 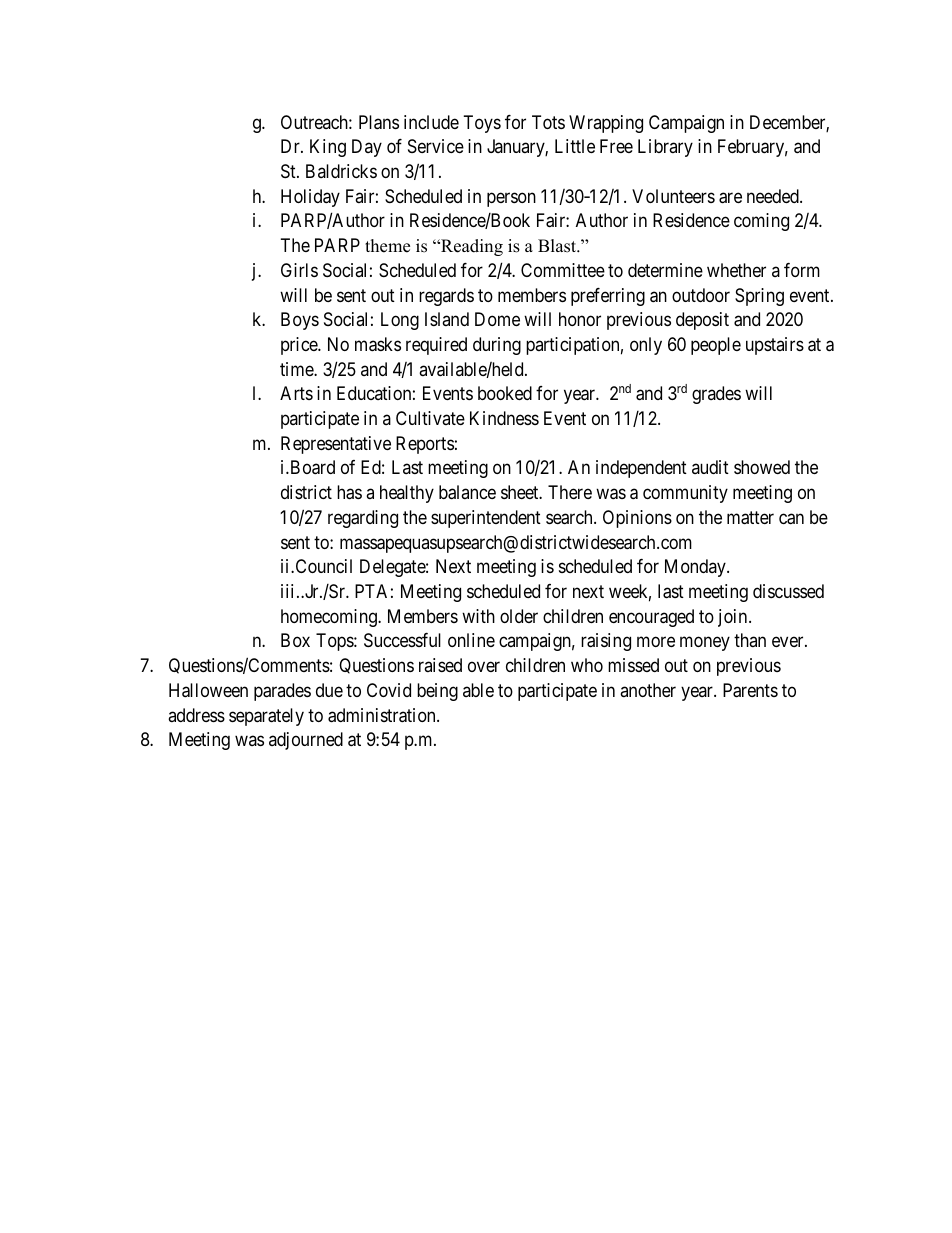 I want to click on Parents, so click(x=750, y=690).
